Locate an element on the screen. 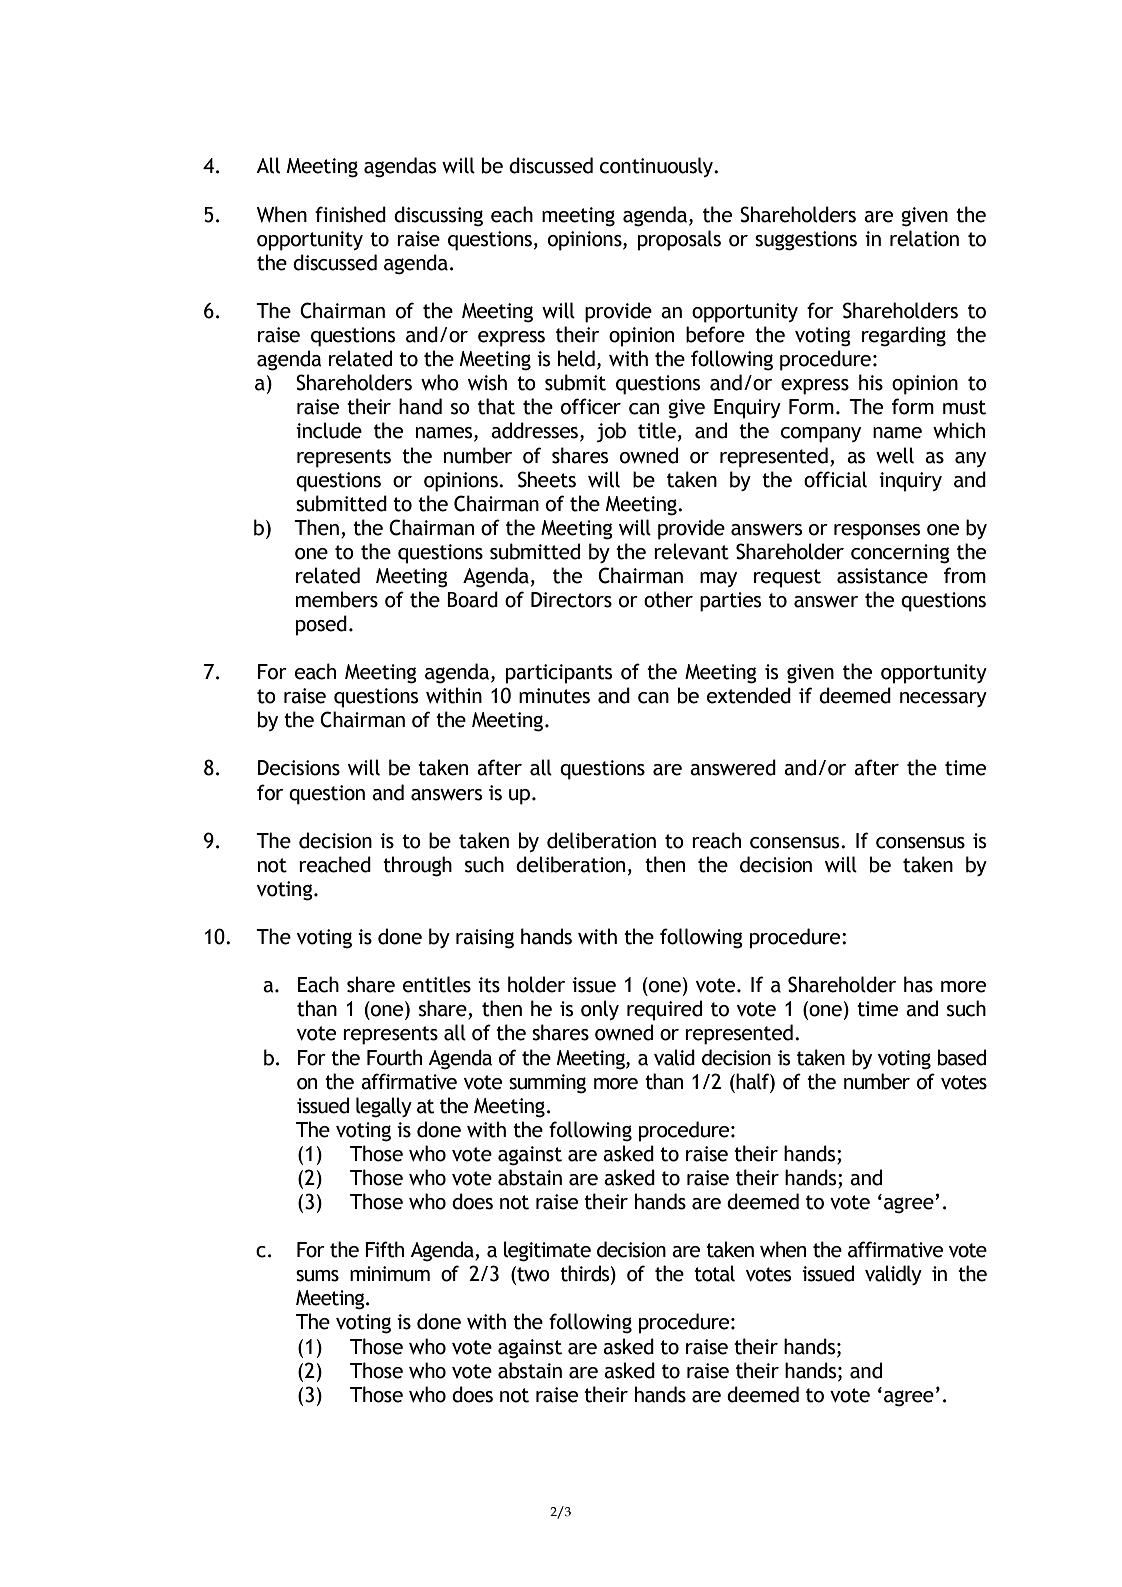 The width and height of the screenshot is (1122, 1587). continuously is located at coordinates (658, 167).
